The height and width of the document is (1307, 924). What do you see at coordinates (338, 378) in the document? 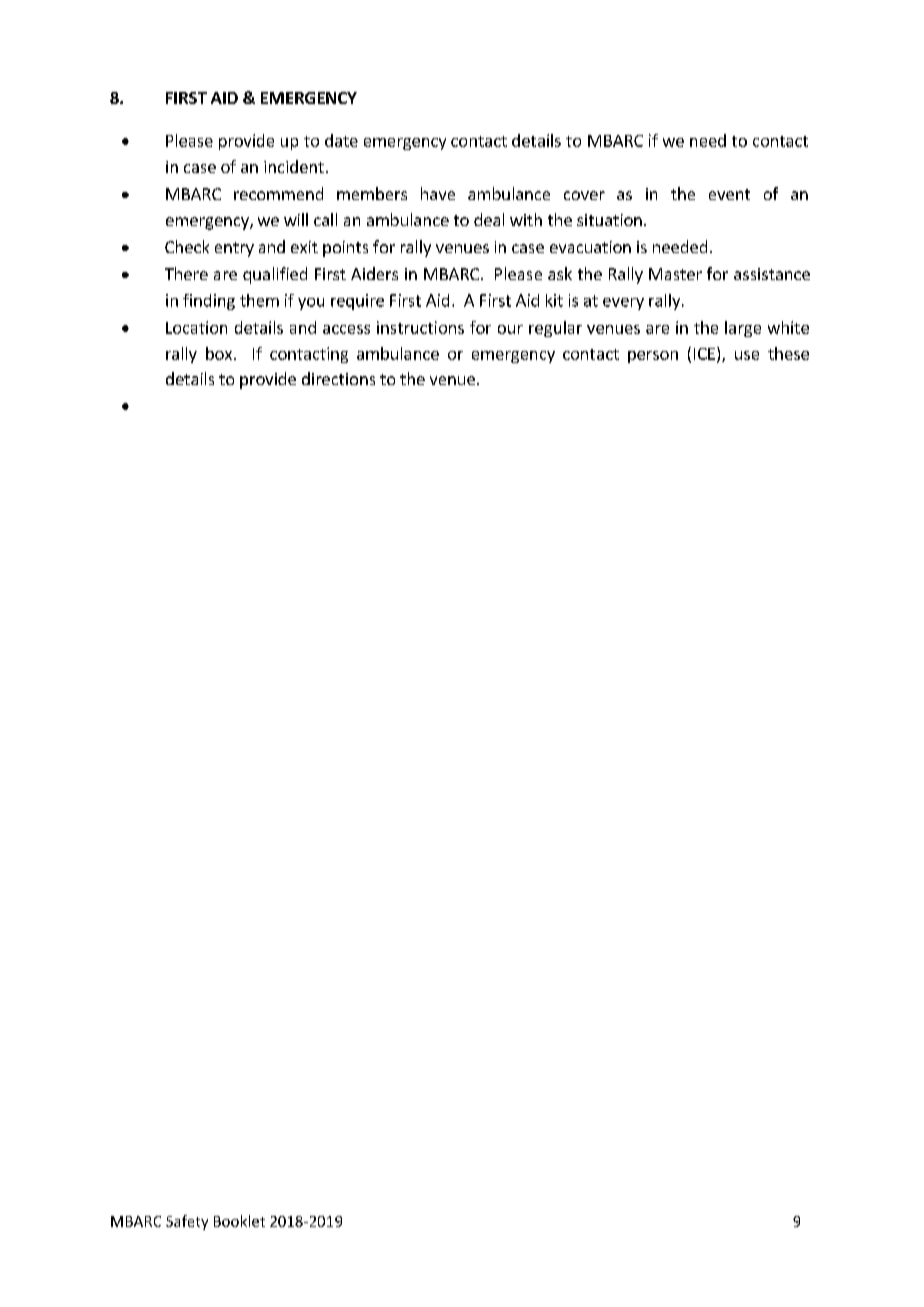
I see `directions` at bounding box center [338, 378].
